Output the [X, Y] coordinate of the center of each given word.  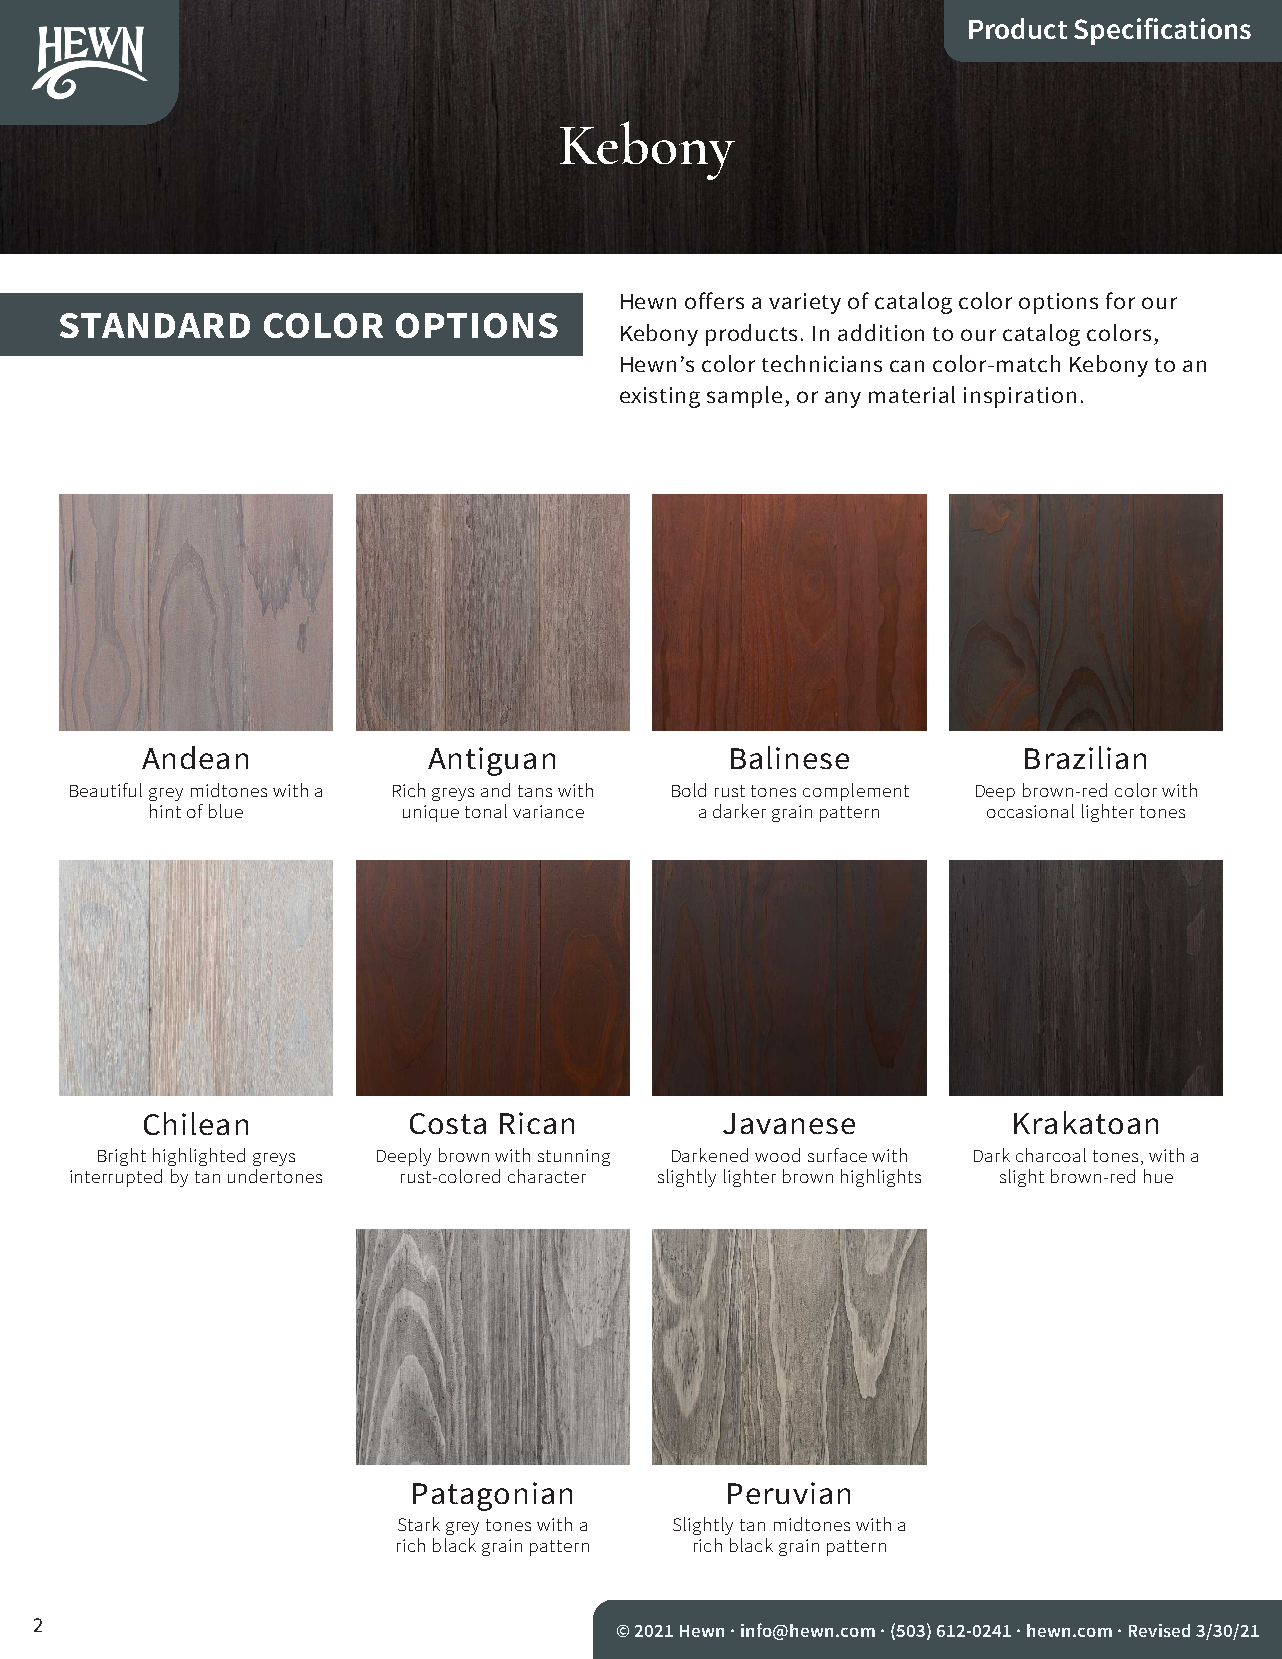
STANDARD [155, 325]
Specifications [1162, 31]
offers [714, 300]
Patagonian [492, 1496]
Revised [1159, 1630]
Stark [419, 1524]
